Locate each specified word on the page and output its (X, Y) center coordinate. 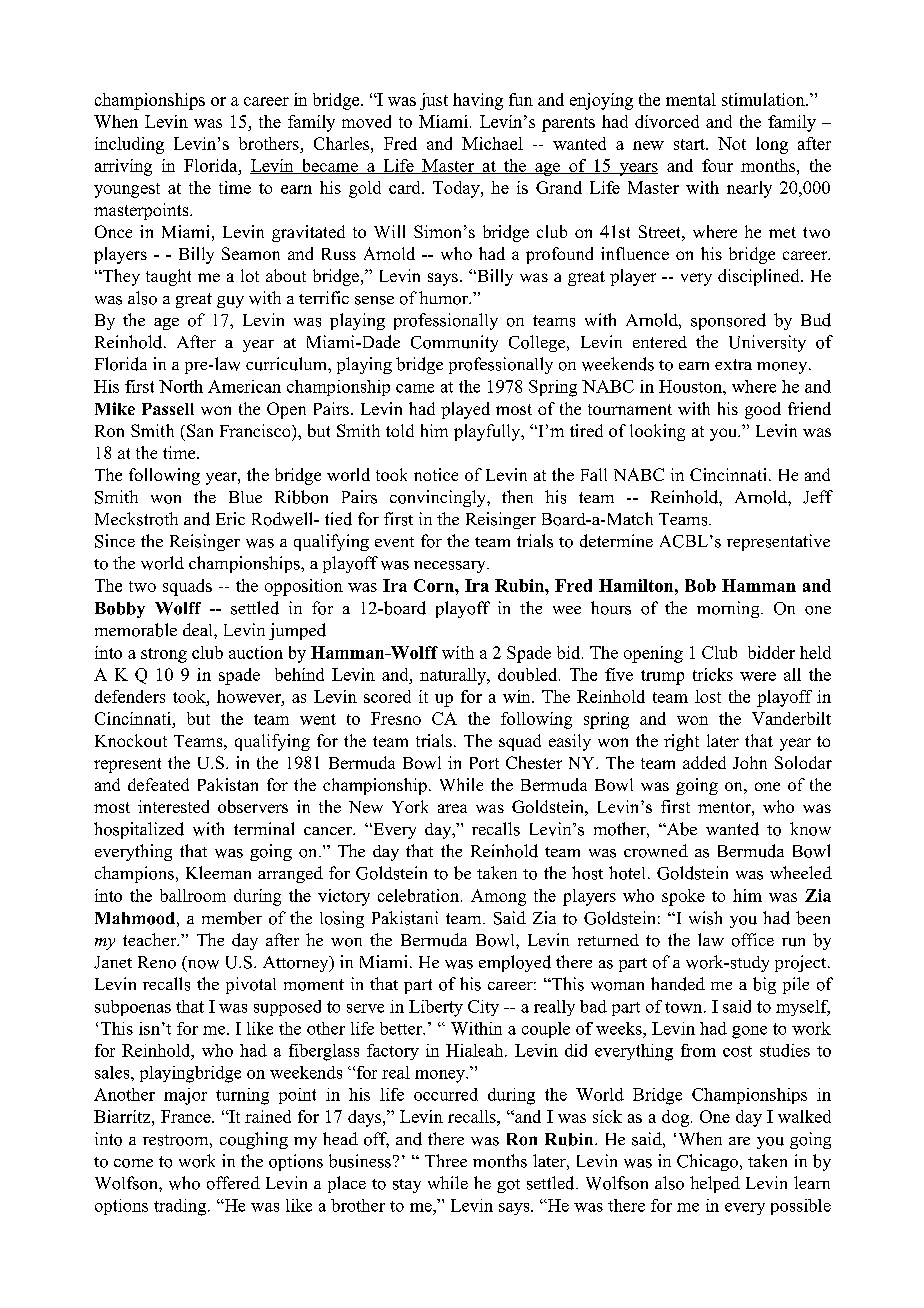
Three (446, 1160)
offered (233, 1183)
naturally (454, 676)
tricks (713, 674)
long (772, 145)
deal (199, 629)
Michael (492, 143)
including (129, 145)
